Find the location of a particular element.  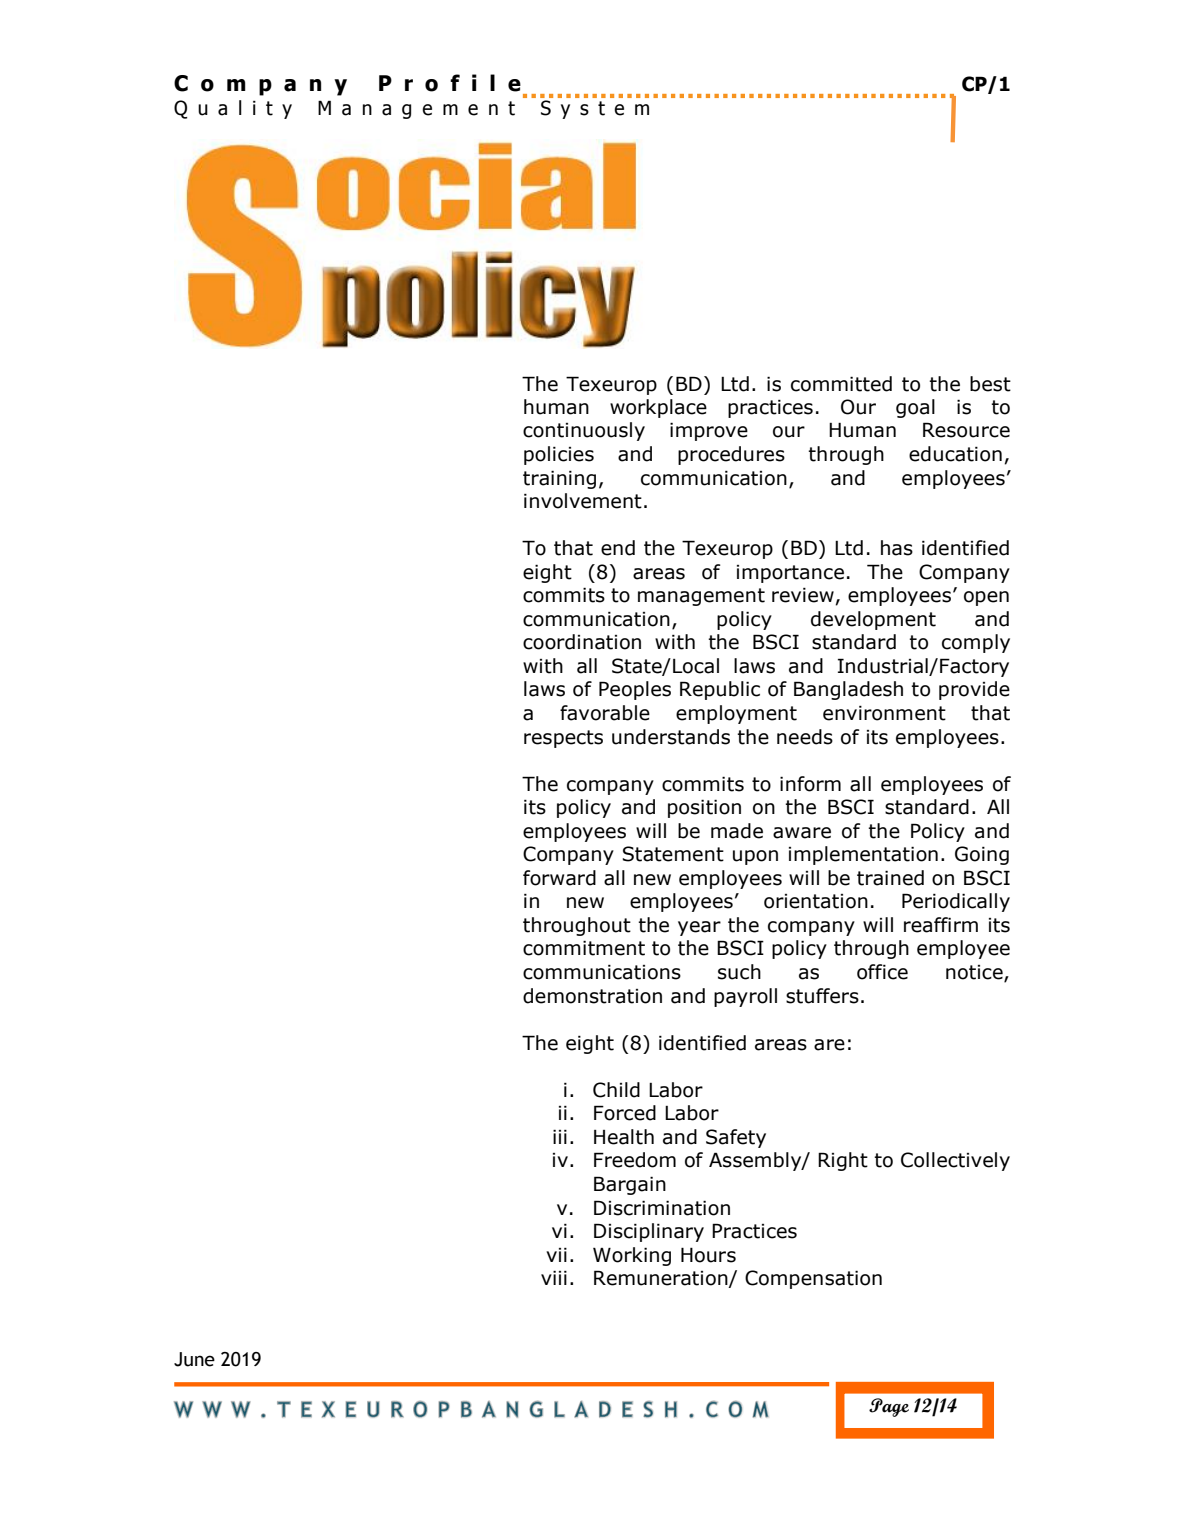

goal is located at coordinates (915, 408).
